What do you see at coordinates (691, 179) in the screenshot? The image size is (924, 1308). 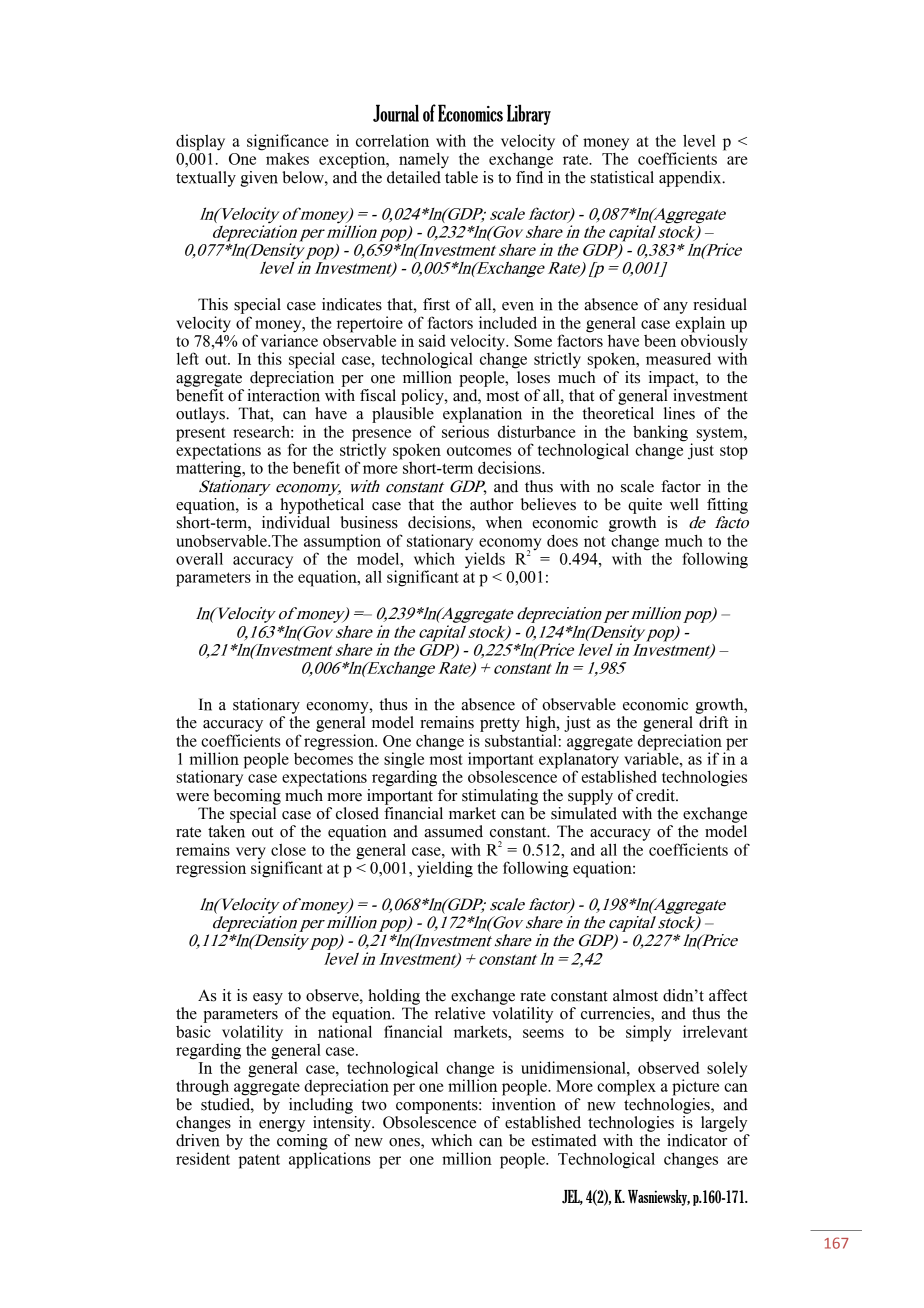 I see `appendix` at bounding box center [691, 179].
